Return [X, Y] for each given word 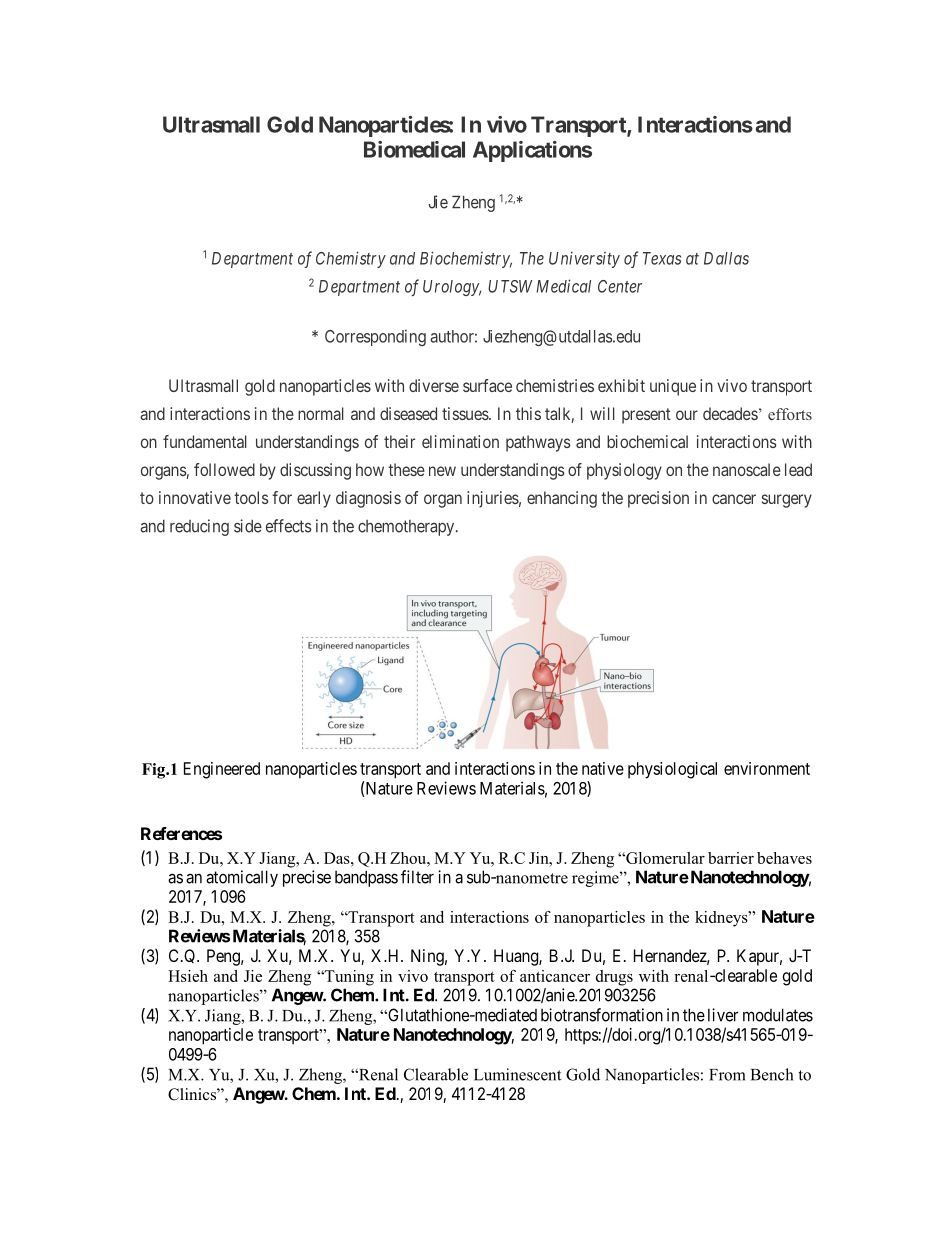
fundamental [205, 441]
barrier [731, 858]
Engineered [222, 770]
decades [730, 413]
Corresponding [375, 337]
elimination [460, 441]
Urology [452, 288]
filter [417, 877]
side [248, 526]
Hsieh [188, 976]
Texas [662, 258]
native [603, 768]
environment [767, 768]
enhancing [562, 499]
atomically [242, 878]
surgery [787, 501]
